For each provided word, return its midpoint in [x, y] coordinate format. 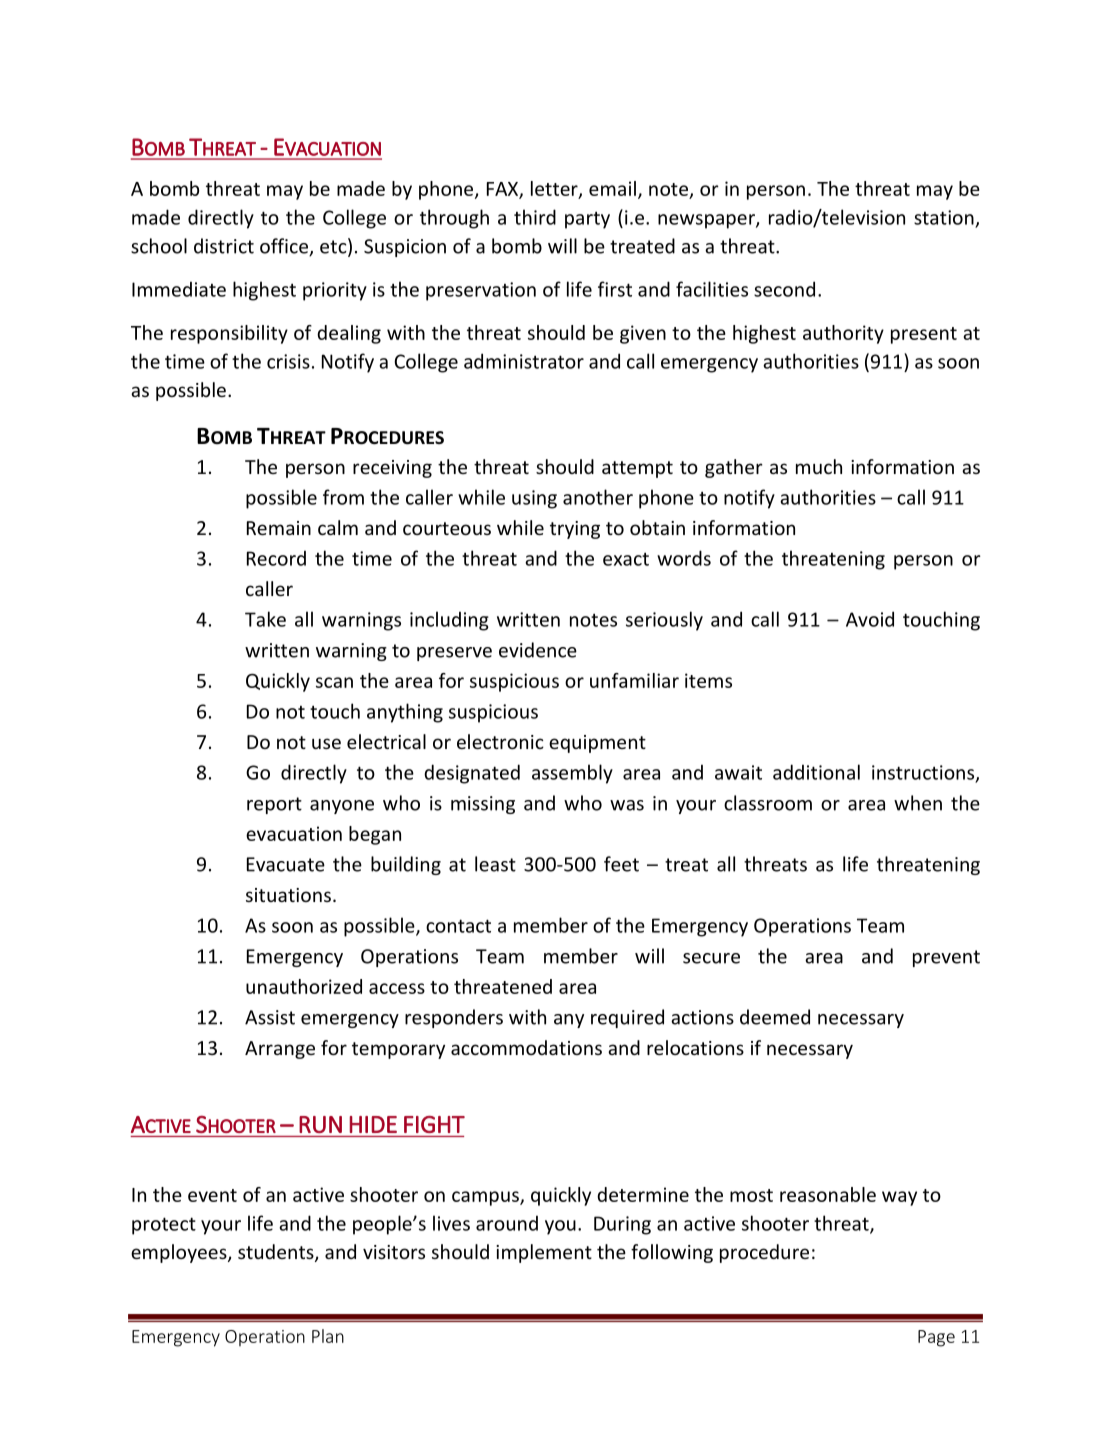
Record [276, 558]
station [944, 217]
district [224, 246]
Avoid [870, 619]
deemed [775, 1017]
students [277, 1253]
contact [458, 926]
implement [544, 1253]
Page [936, 1338]
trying [575, 530]
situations [288, 895]
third [535, 217]
